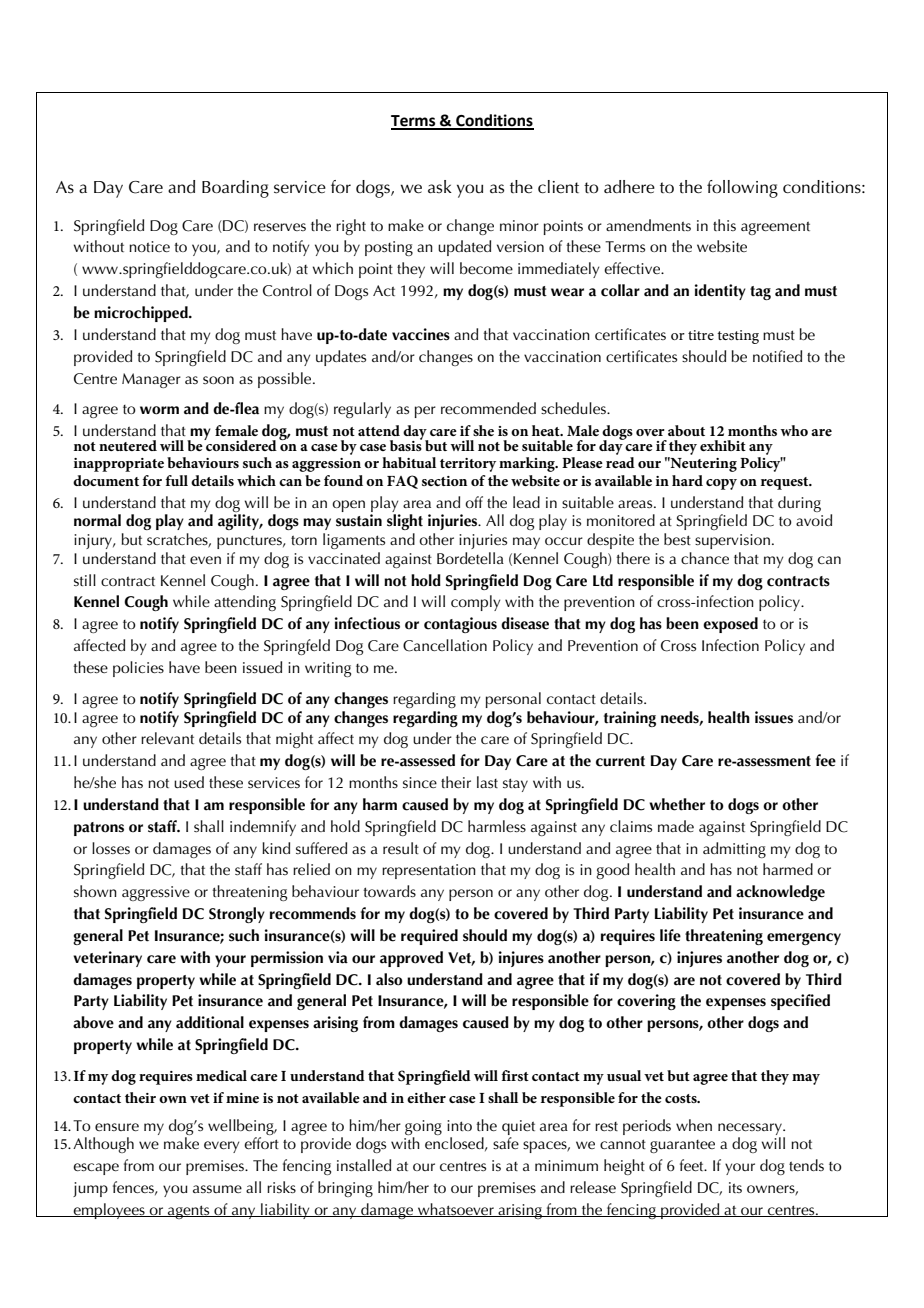 Image resolution: width=924 pixels, height=1308 pixels. What do you see at coordinates (217, 1189) in the screenshot?
I see `assume` at bounding box center [217, 1189].
